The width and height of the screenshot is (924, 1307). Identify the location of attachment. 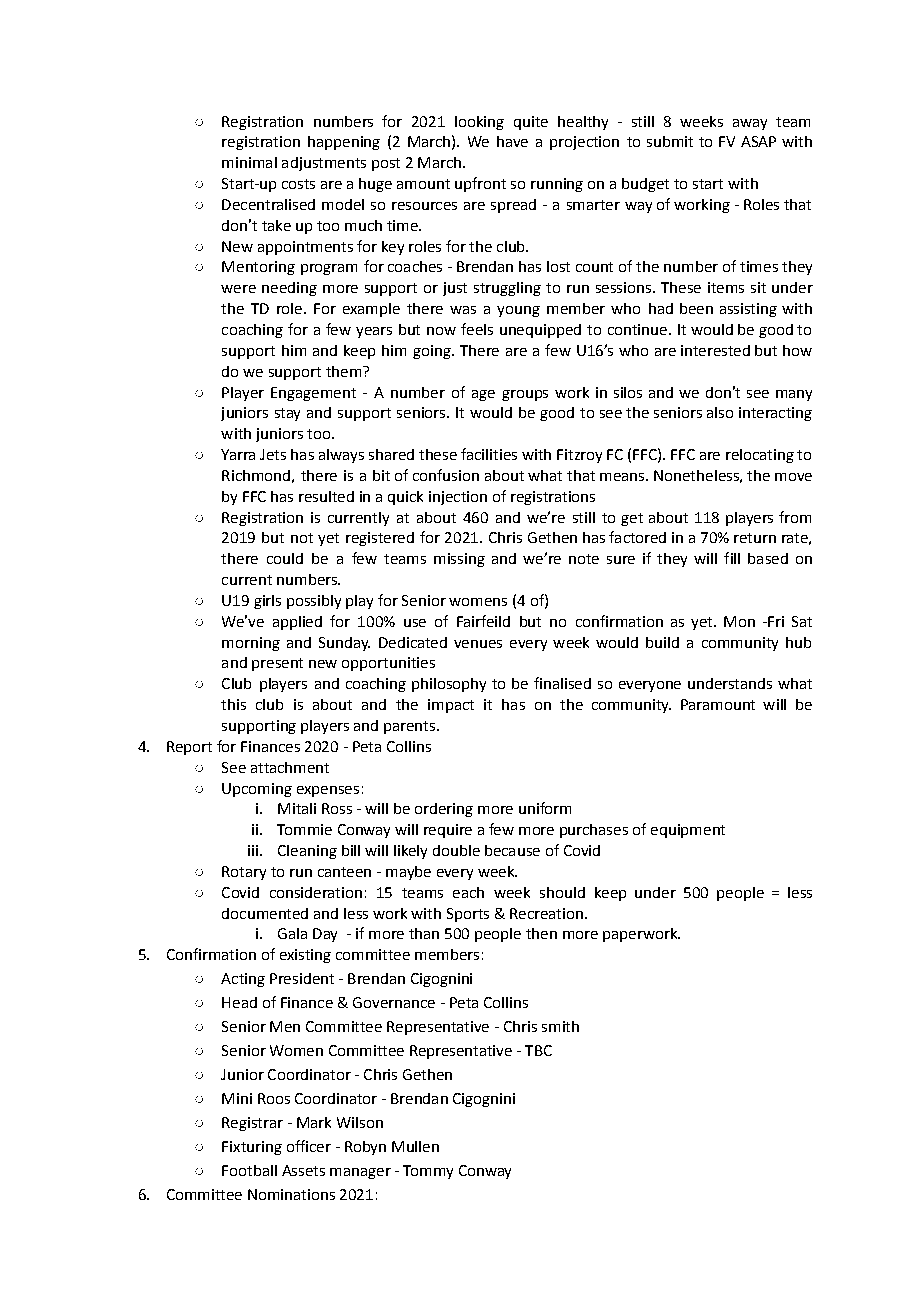
(290, 767).
